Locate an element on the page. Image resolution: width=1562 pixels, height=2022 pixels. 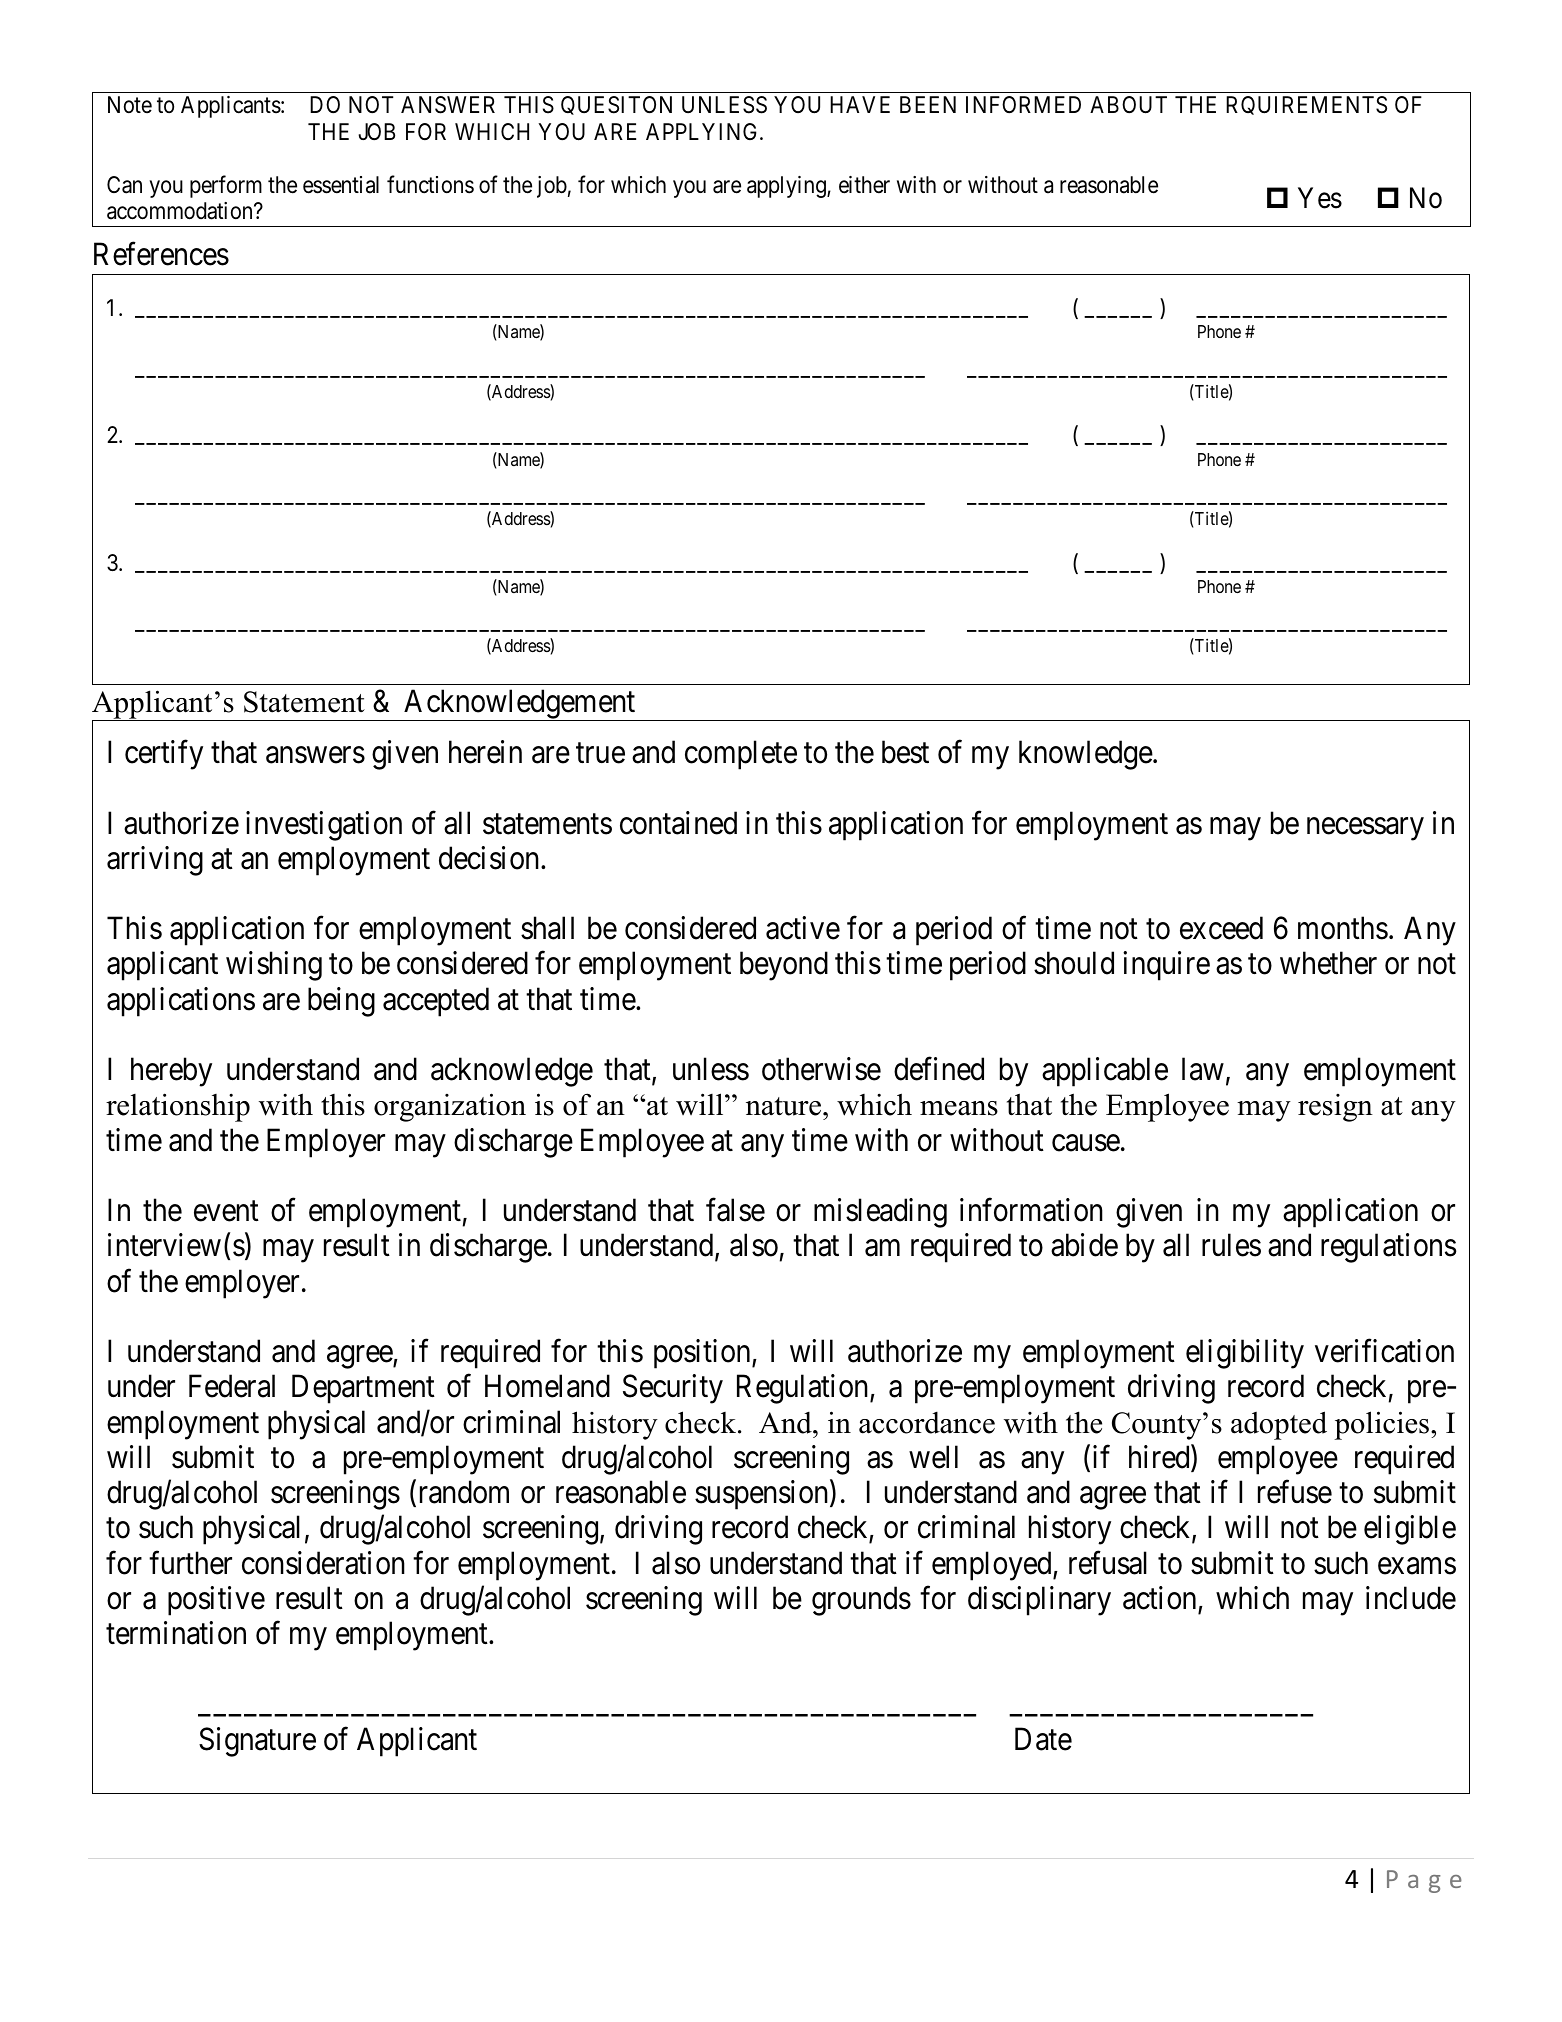
termination is located at coordinates (176, 1633).
